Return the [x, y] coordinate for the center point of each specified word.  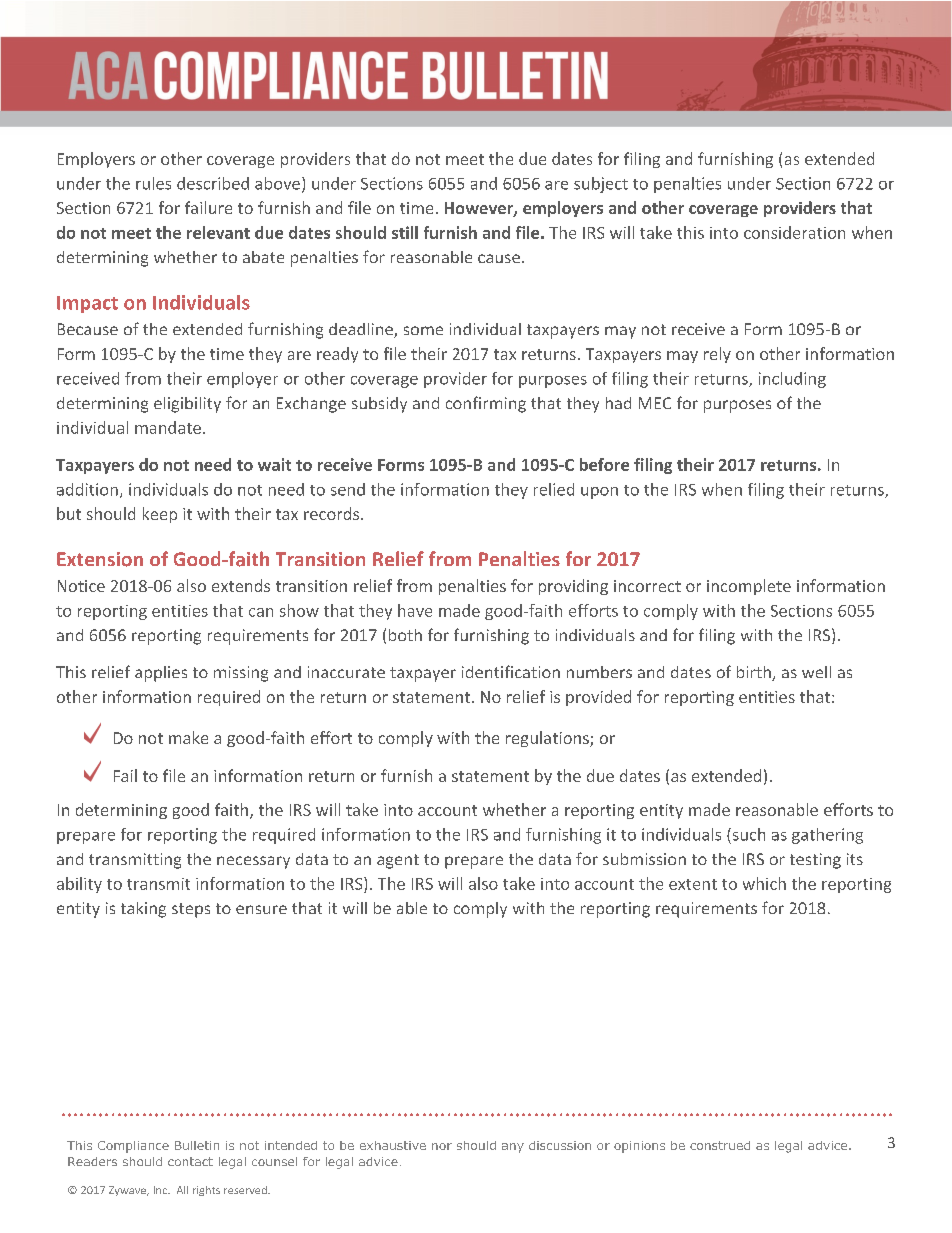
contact [190, 1161]
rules [153, 183]
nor [442, 1146]
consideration [794, 232]
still [405, 232]
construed [720, 1145]
